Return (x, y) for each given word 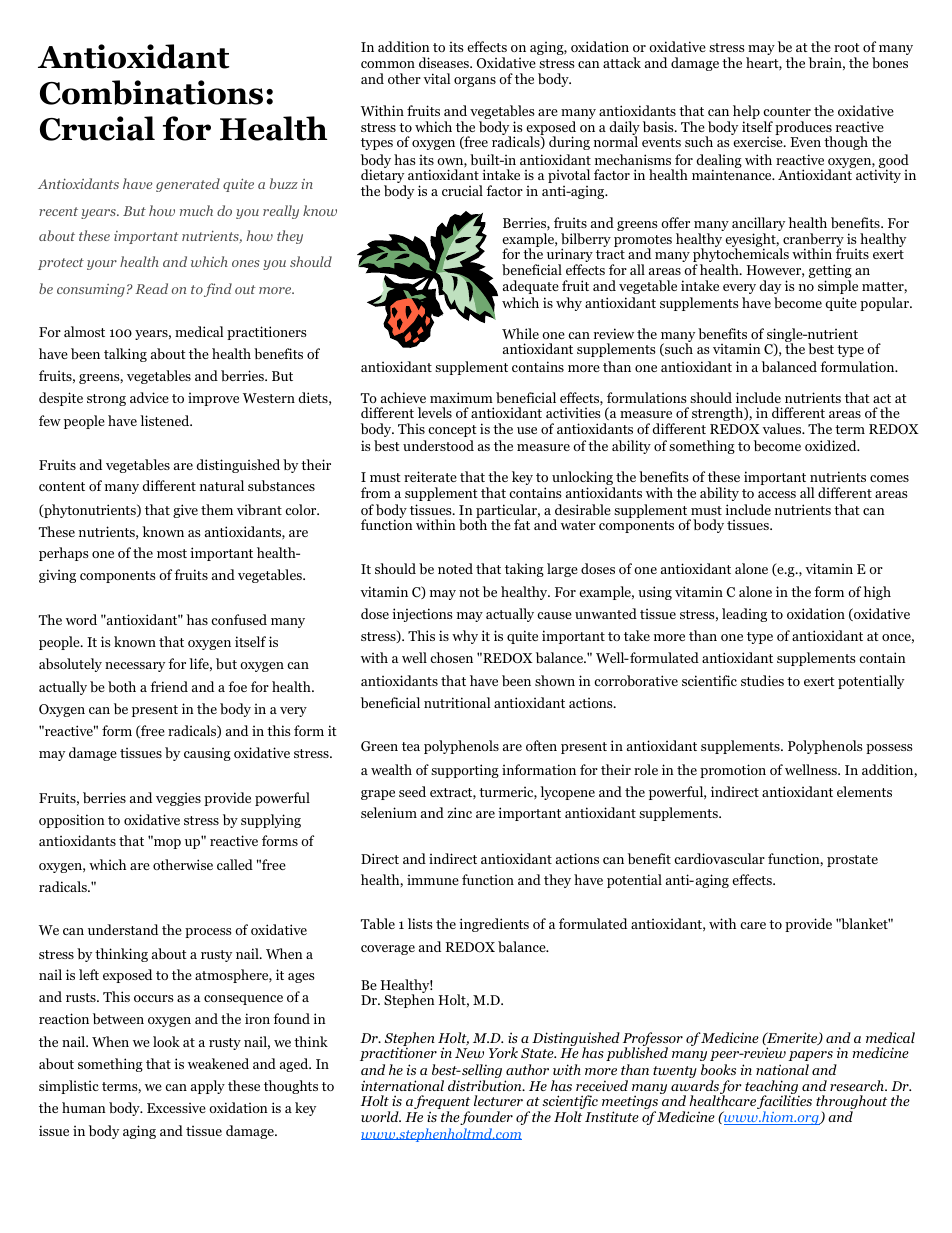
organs (475, 82)
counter (787, 111)
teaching (772, 1088)
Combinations (151, 92)
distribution (486, 1085)
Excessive (176, 1108)
